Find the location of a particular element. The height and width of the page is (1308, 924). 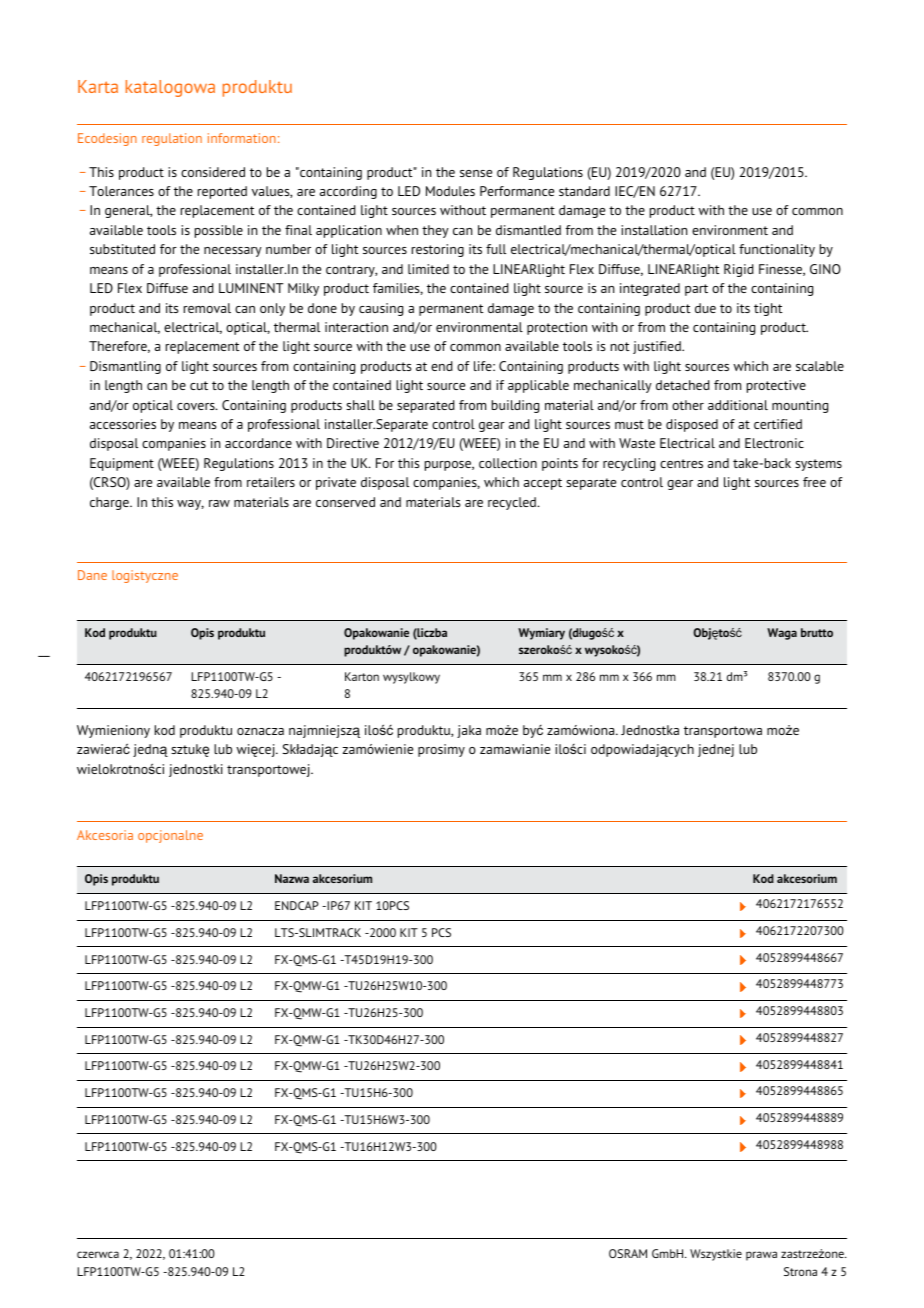

Waga is located at coordinates (782, 634).
